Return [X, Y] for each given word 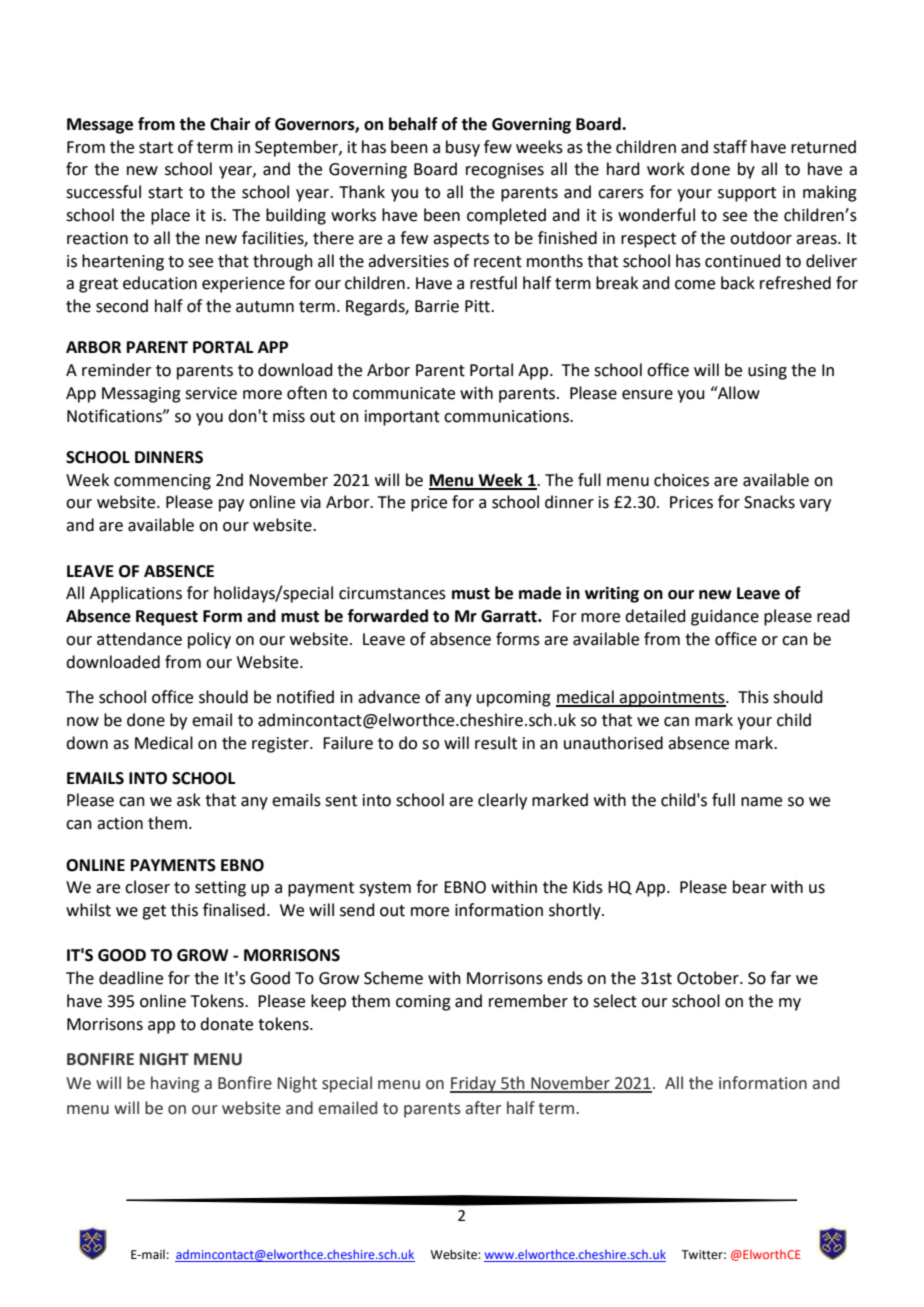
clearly [502, 801]
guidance [725, 617]
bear [750, 887]
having [175, 1084]
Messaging [141, 395]
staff [730, 147]
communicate [404, 393]
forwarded [388, 616]
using [767, 372]
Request [167, 618]
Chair [230, 124]
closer [147, 887]
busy [463, 148]
